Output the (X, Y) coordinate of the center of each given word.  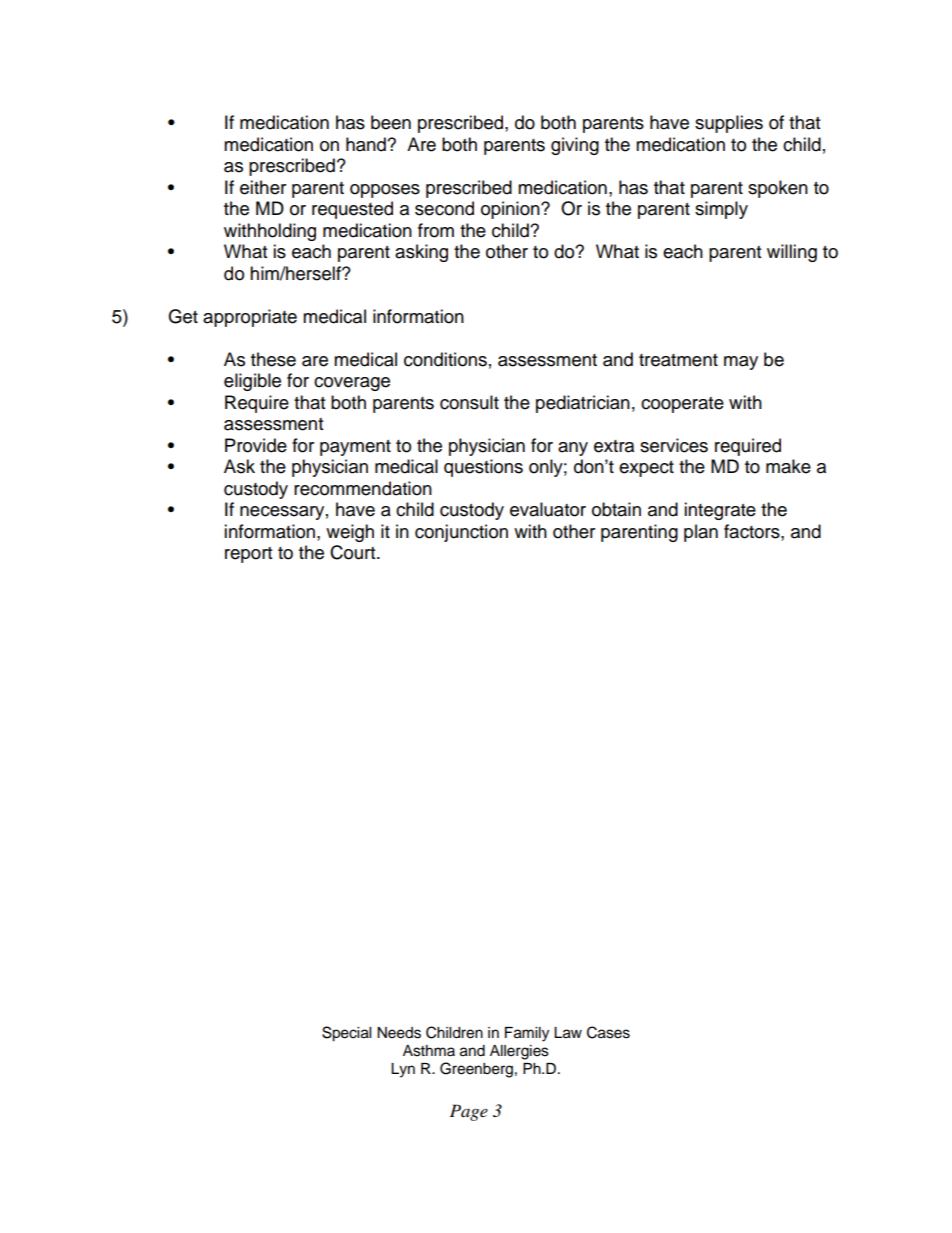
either (263, 187)
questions (483, 468)
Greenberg (476, 1070)
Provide (256, 445)
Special (346, 1034)
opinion (511, 210)
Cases (608, 1032)
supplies (729, 124)
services (674, 445)
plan (701, 533)
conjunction (461, 533)
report (248, 555)
